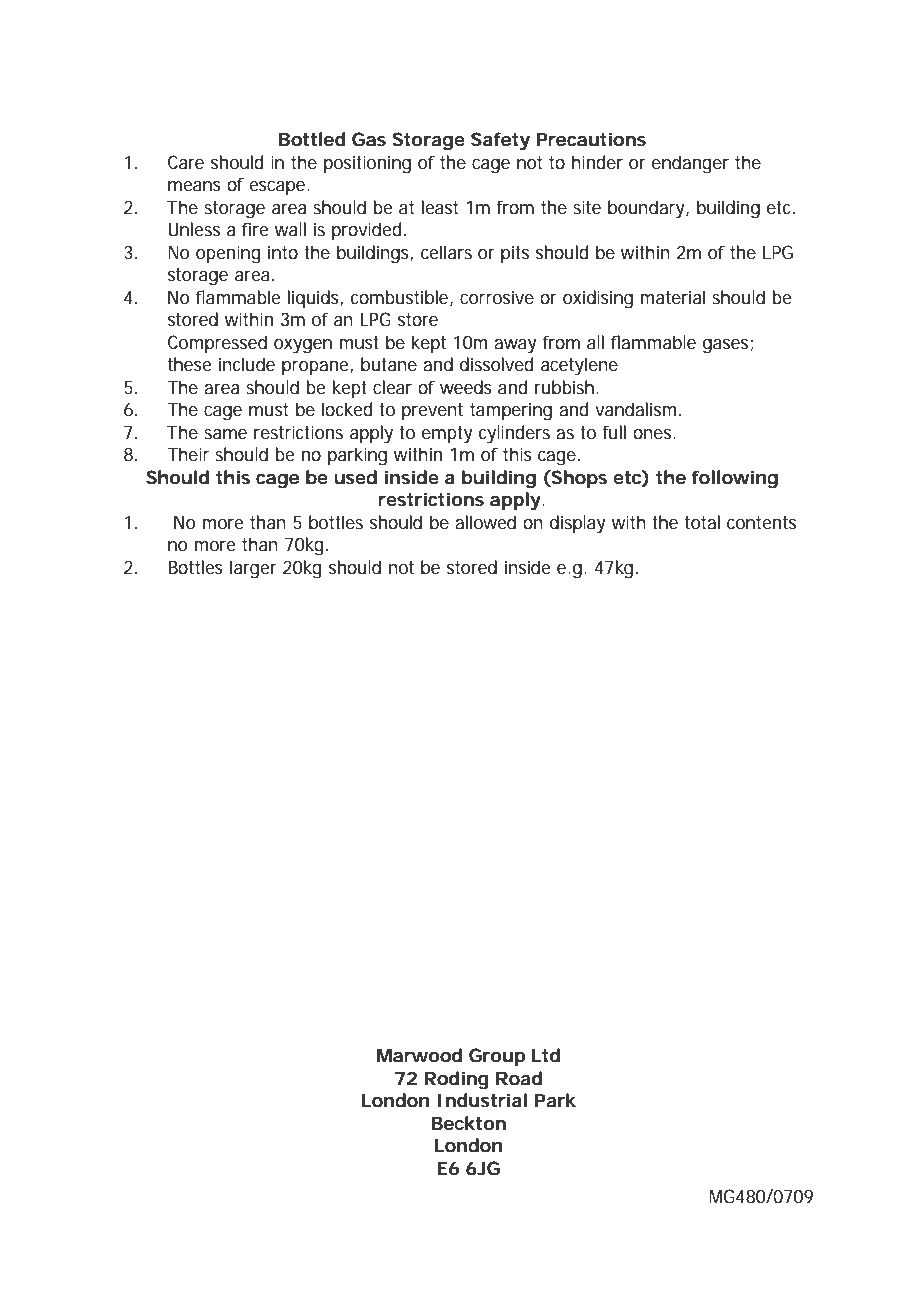 The width and height of the document is (924, 1308). I want to click on Industrial, so click(482, 1100).
